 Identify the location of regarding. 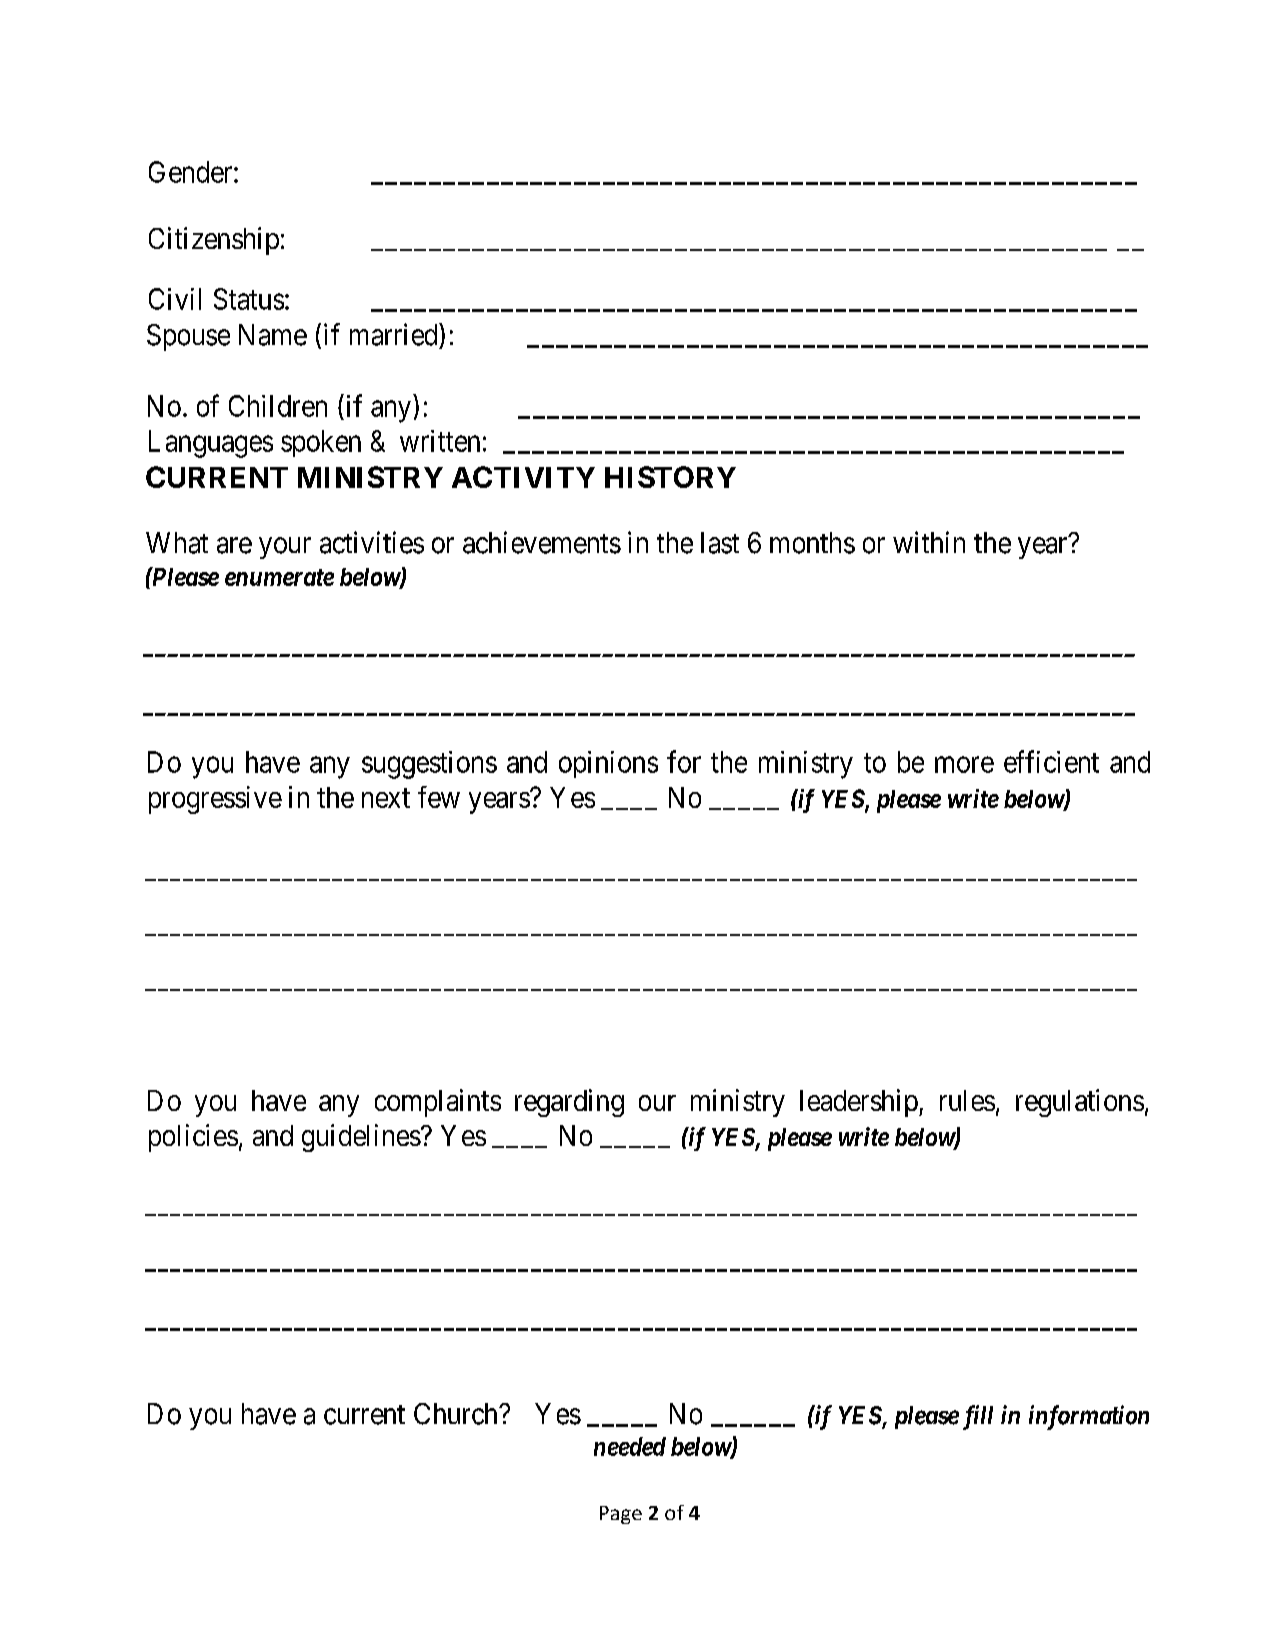
(569, 1103).
